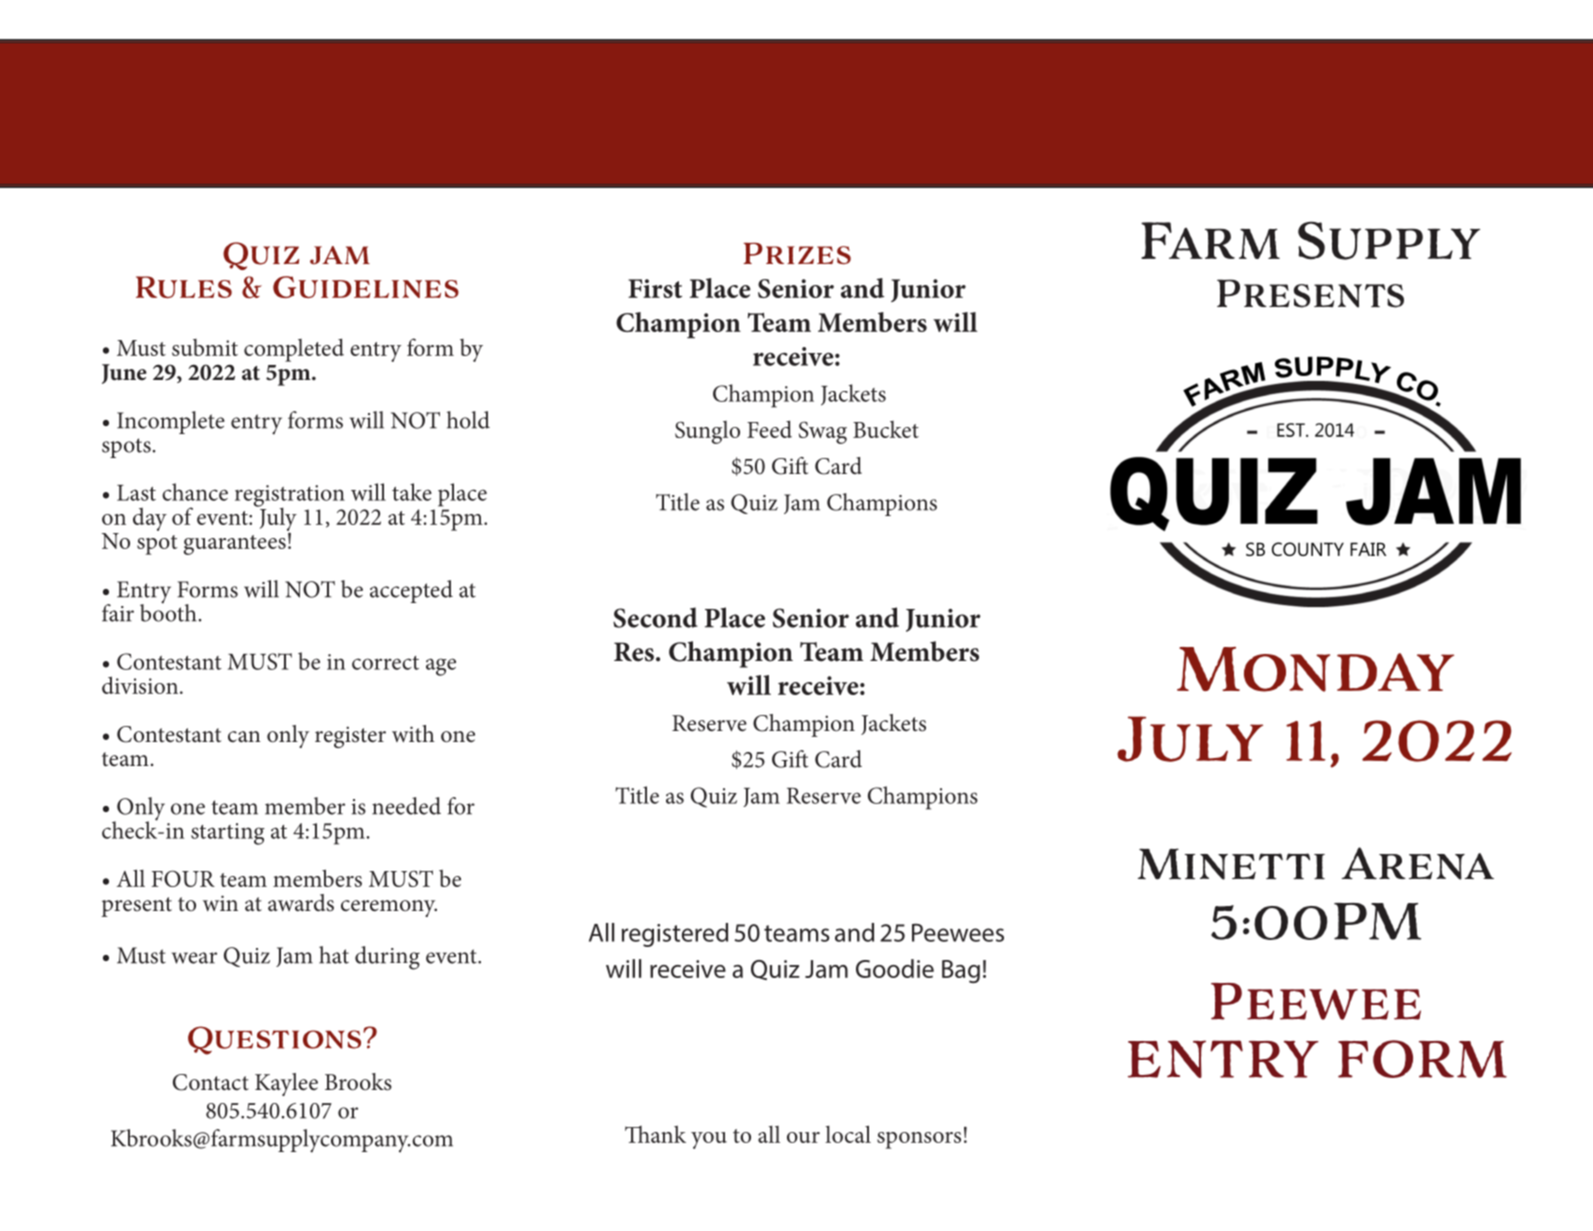 The width and height of the document is (1593, 1231). What do you see at coordinates (823, 432) in the document?
I see `Swag` at bounding box center [823, 432].
